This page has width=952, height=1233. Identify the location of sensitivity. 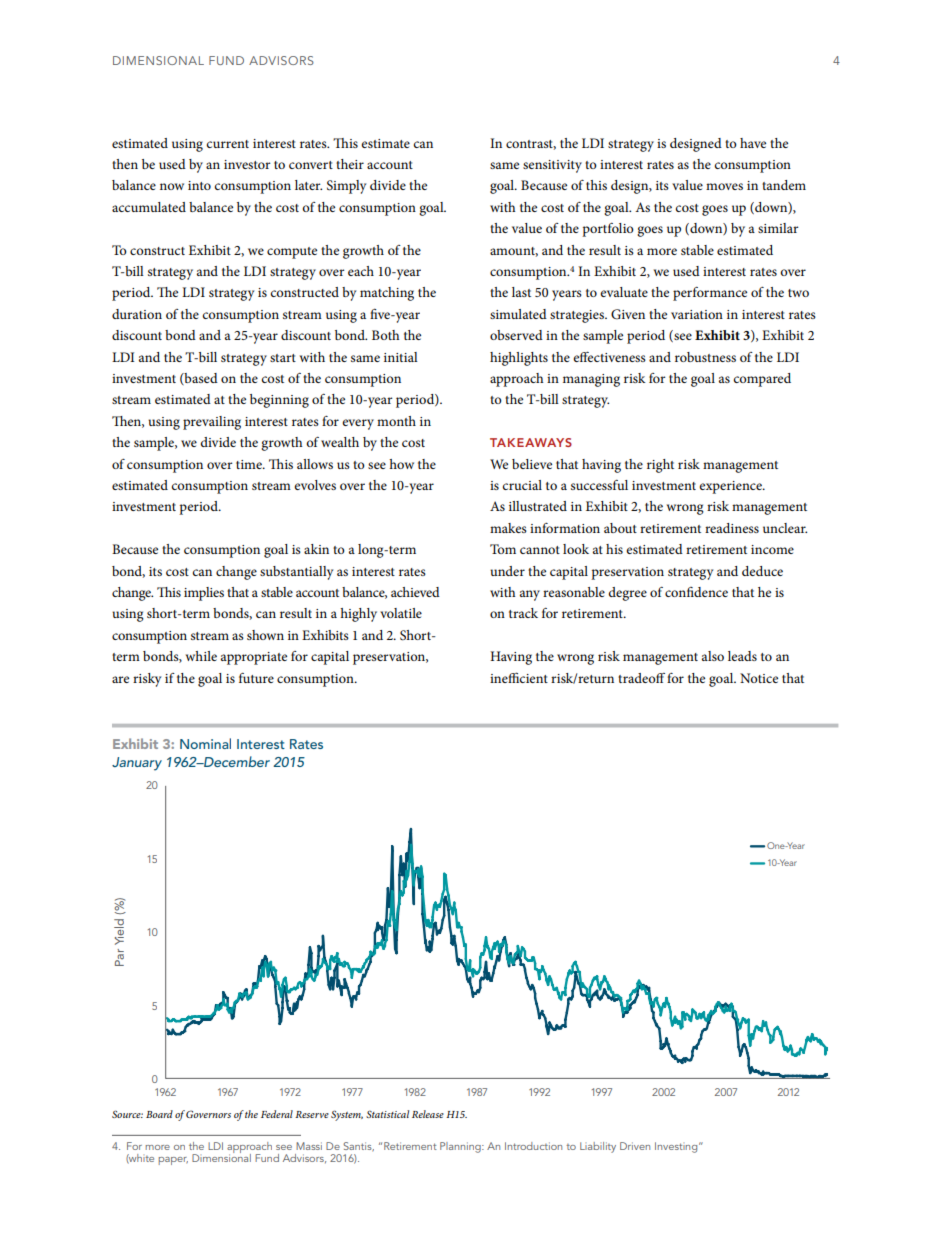
(552, 166).
